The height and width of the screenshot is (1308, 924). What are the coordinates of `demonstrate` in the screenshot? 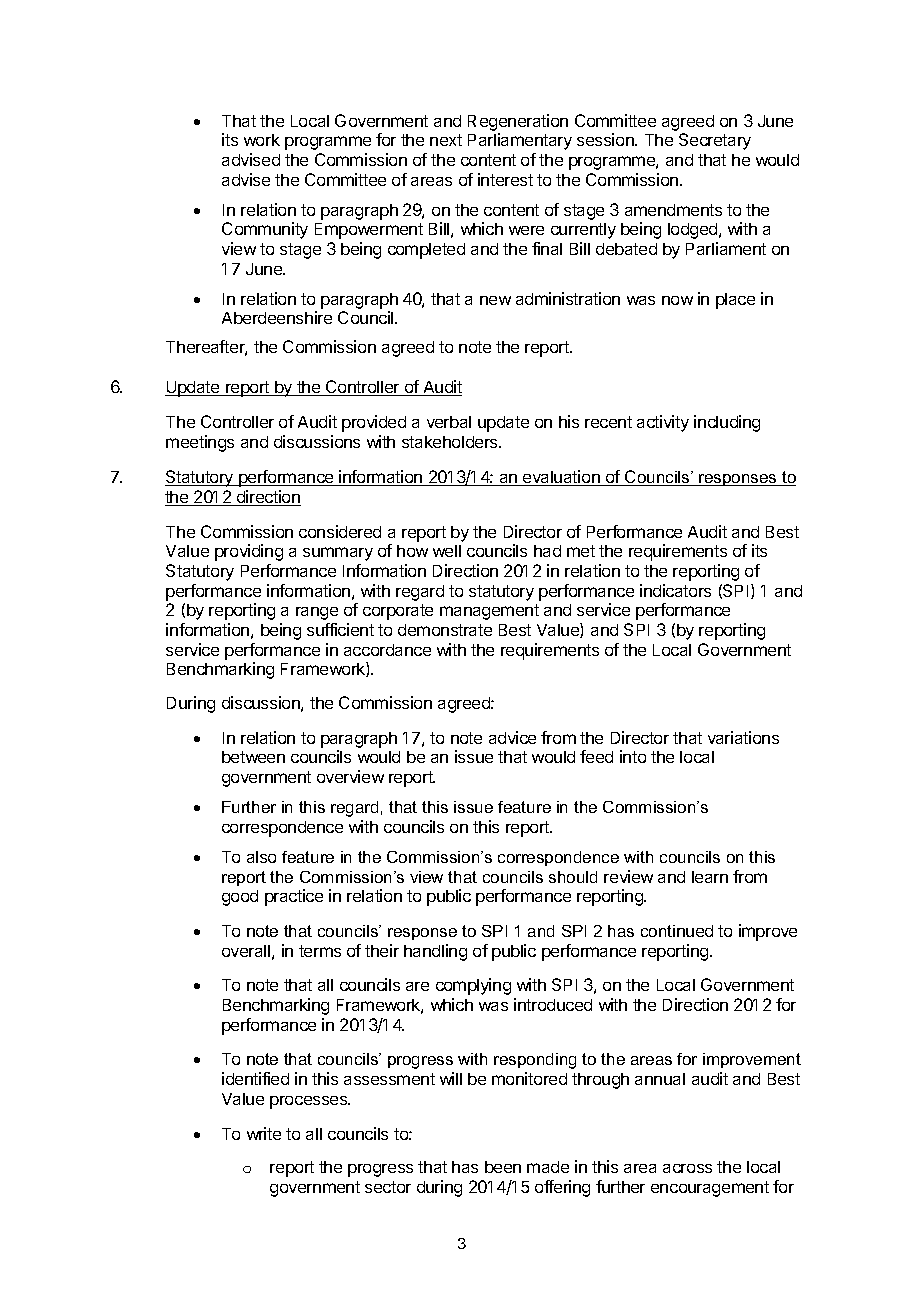 It's located at (445, 630).
